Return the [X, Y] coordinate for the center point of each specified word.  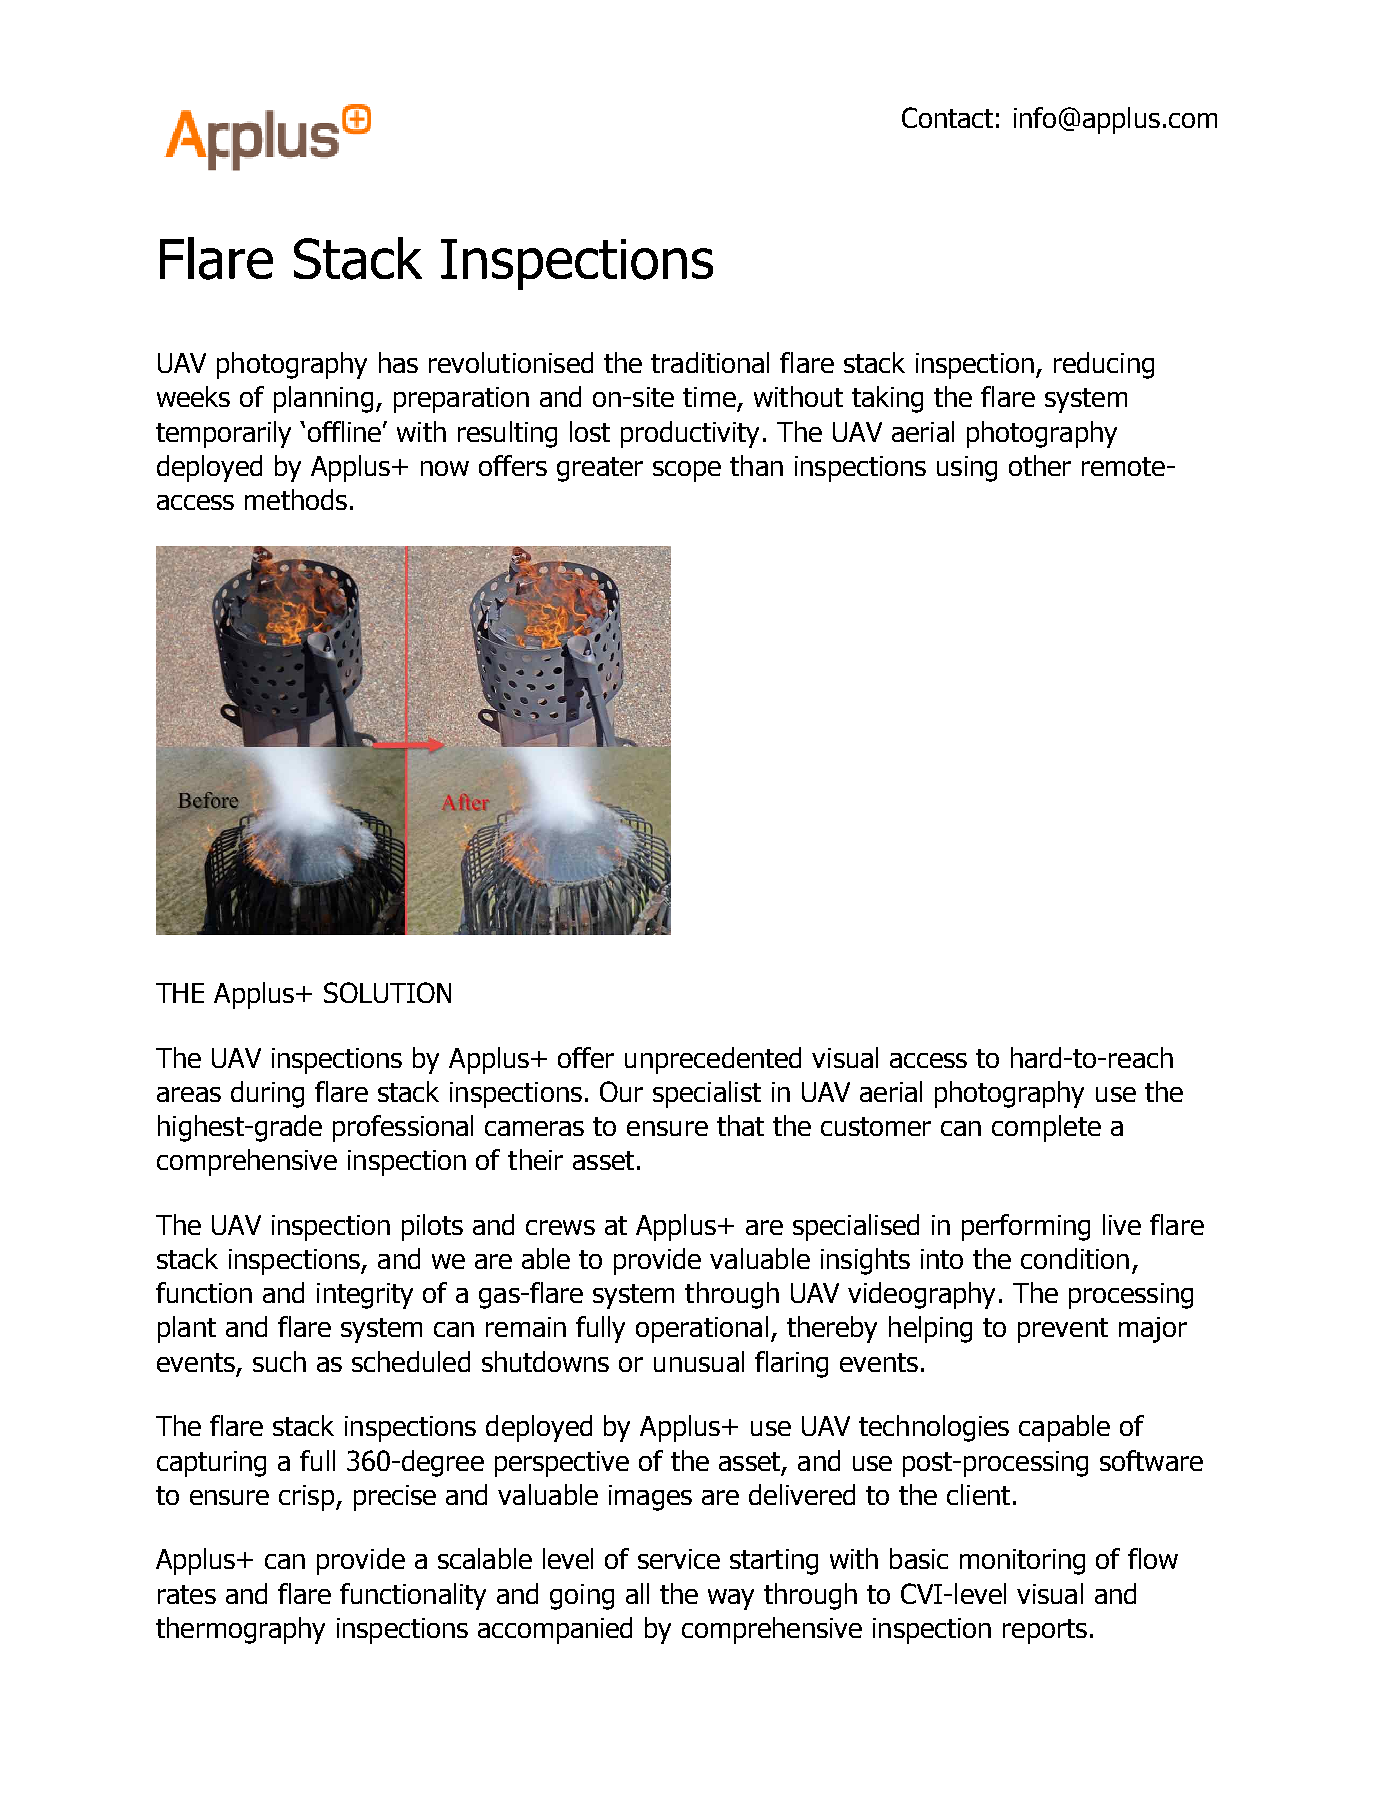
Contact [947, 117]
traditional [710, 362]
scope [687, 471]
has [398, 362]
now [445, 468]
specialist [707, 1094]
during [267, 1094]
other [1040, 465]
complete [1046, 1128]
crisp [308, 1498]
